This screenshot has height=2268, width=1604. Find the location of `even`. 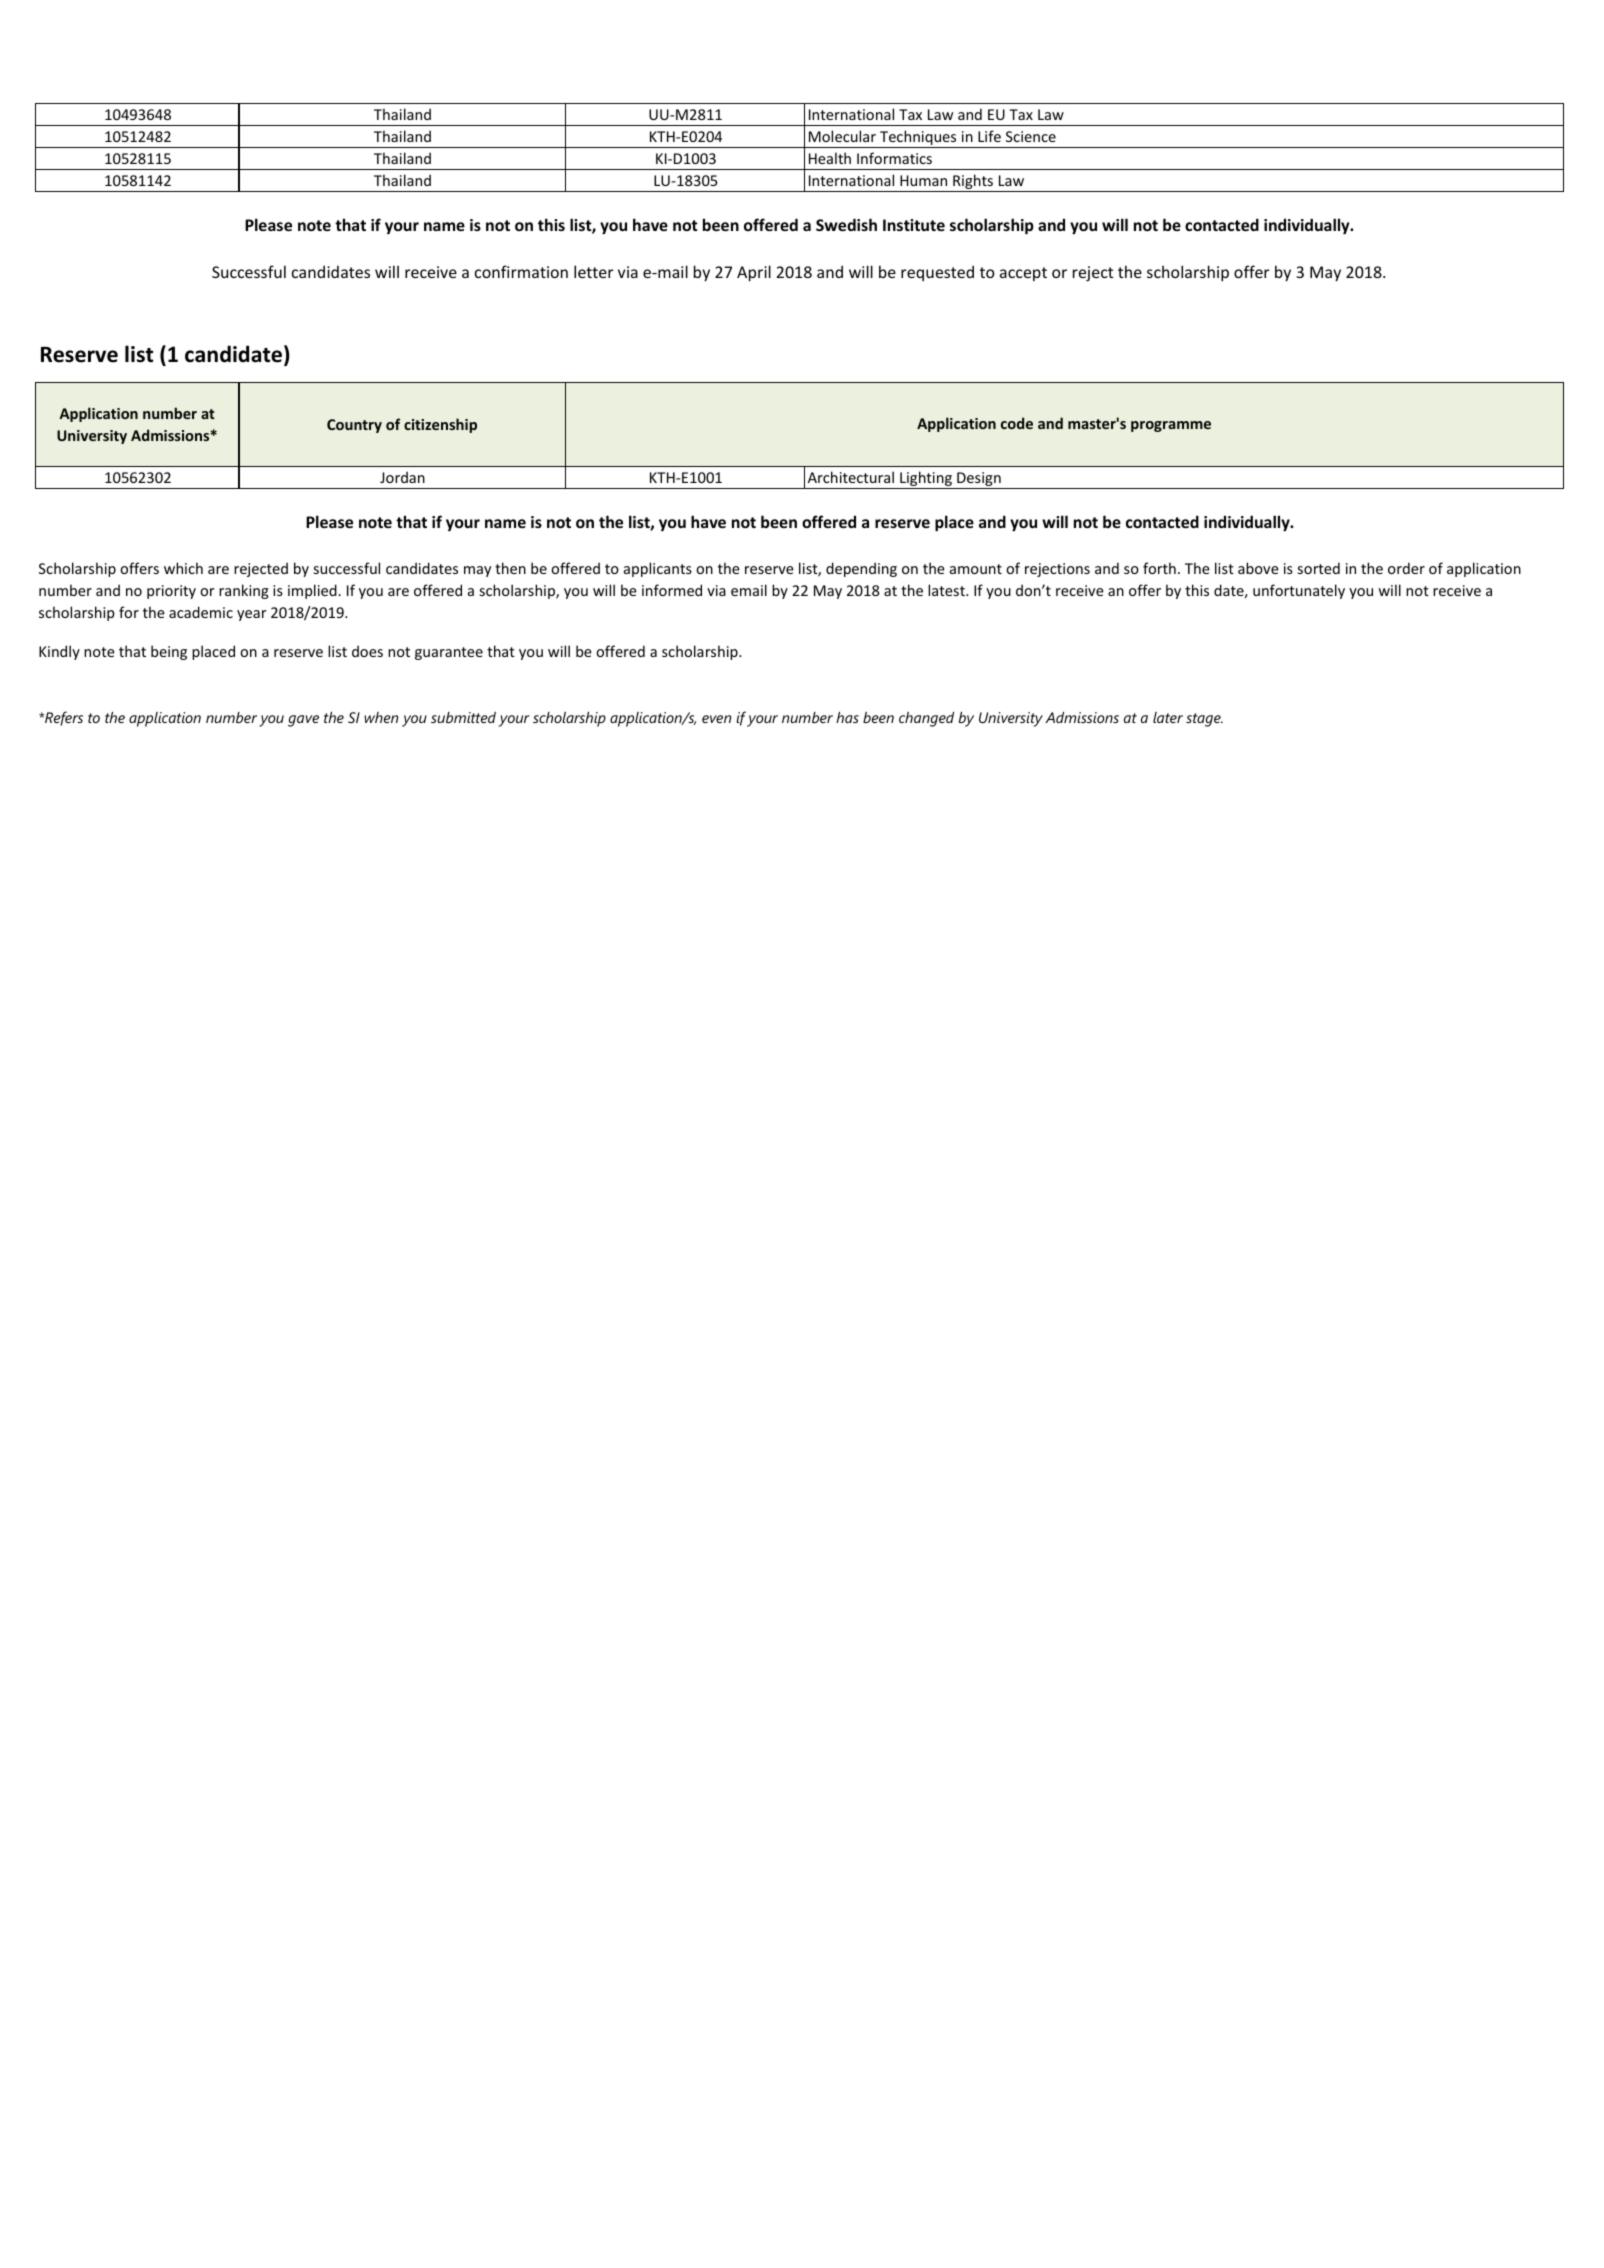

even is located at coordinates (716, 719).
